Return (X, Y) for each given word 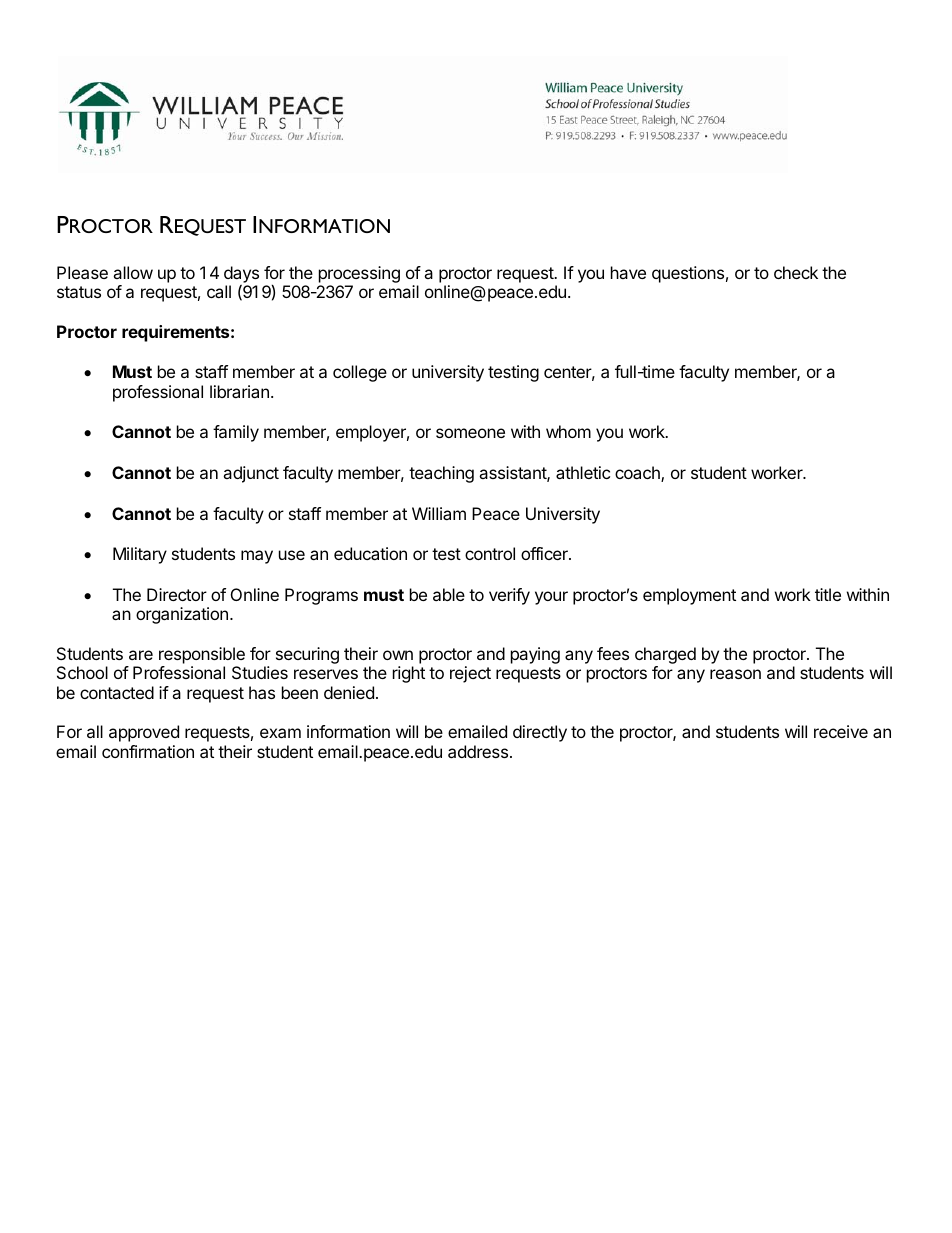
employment (689, 596)
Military (140, 555)
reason (735, 674)
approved (144, 733)
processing (359, 274)
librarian (239, 391)
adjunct (251, 474)
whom (568, 431)
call (219, 291)
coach (638, 474)
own (398, 655)
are (141, 655)
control (490, 553)
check (796, 272)
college (360, 373)
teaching (441, 474)
